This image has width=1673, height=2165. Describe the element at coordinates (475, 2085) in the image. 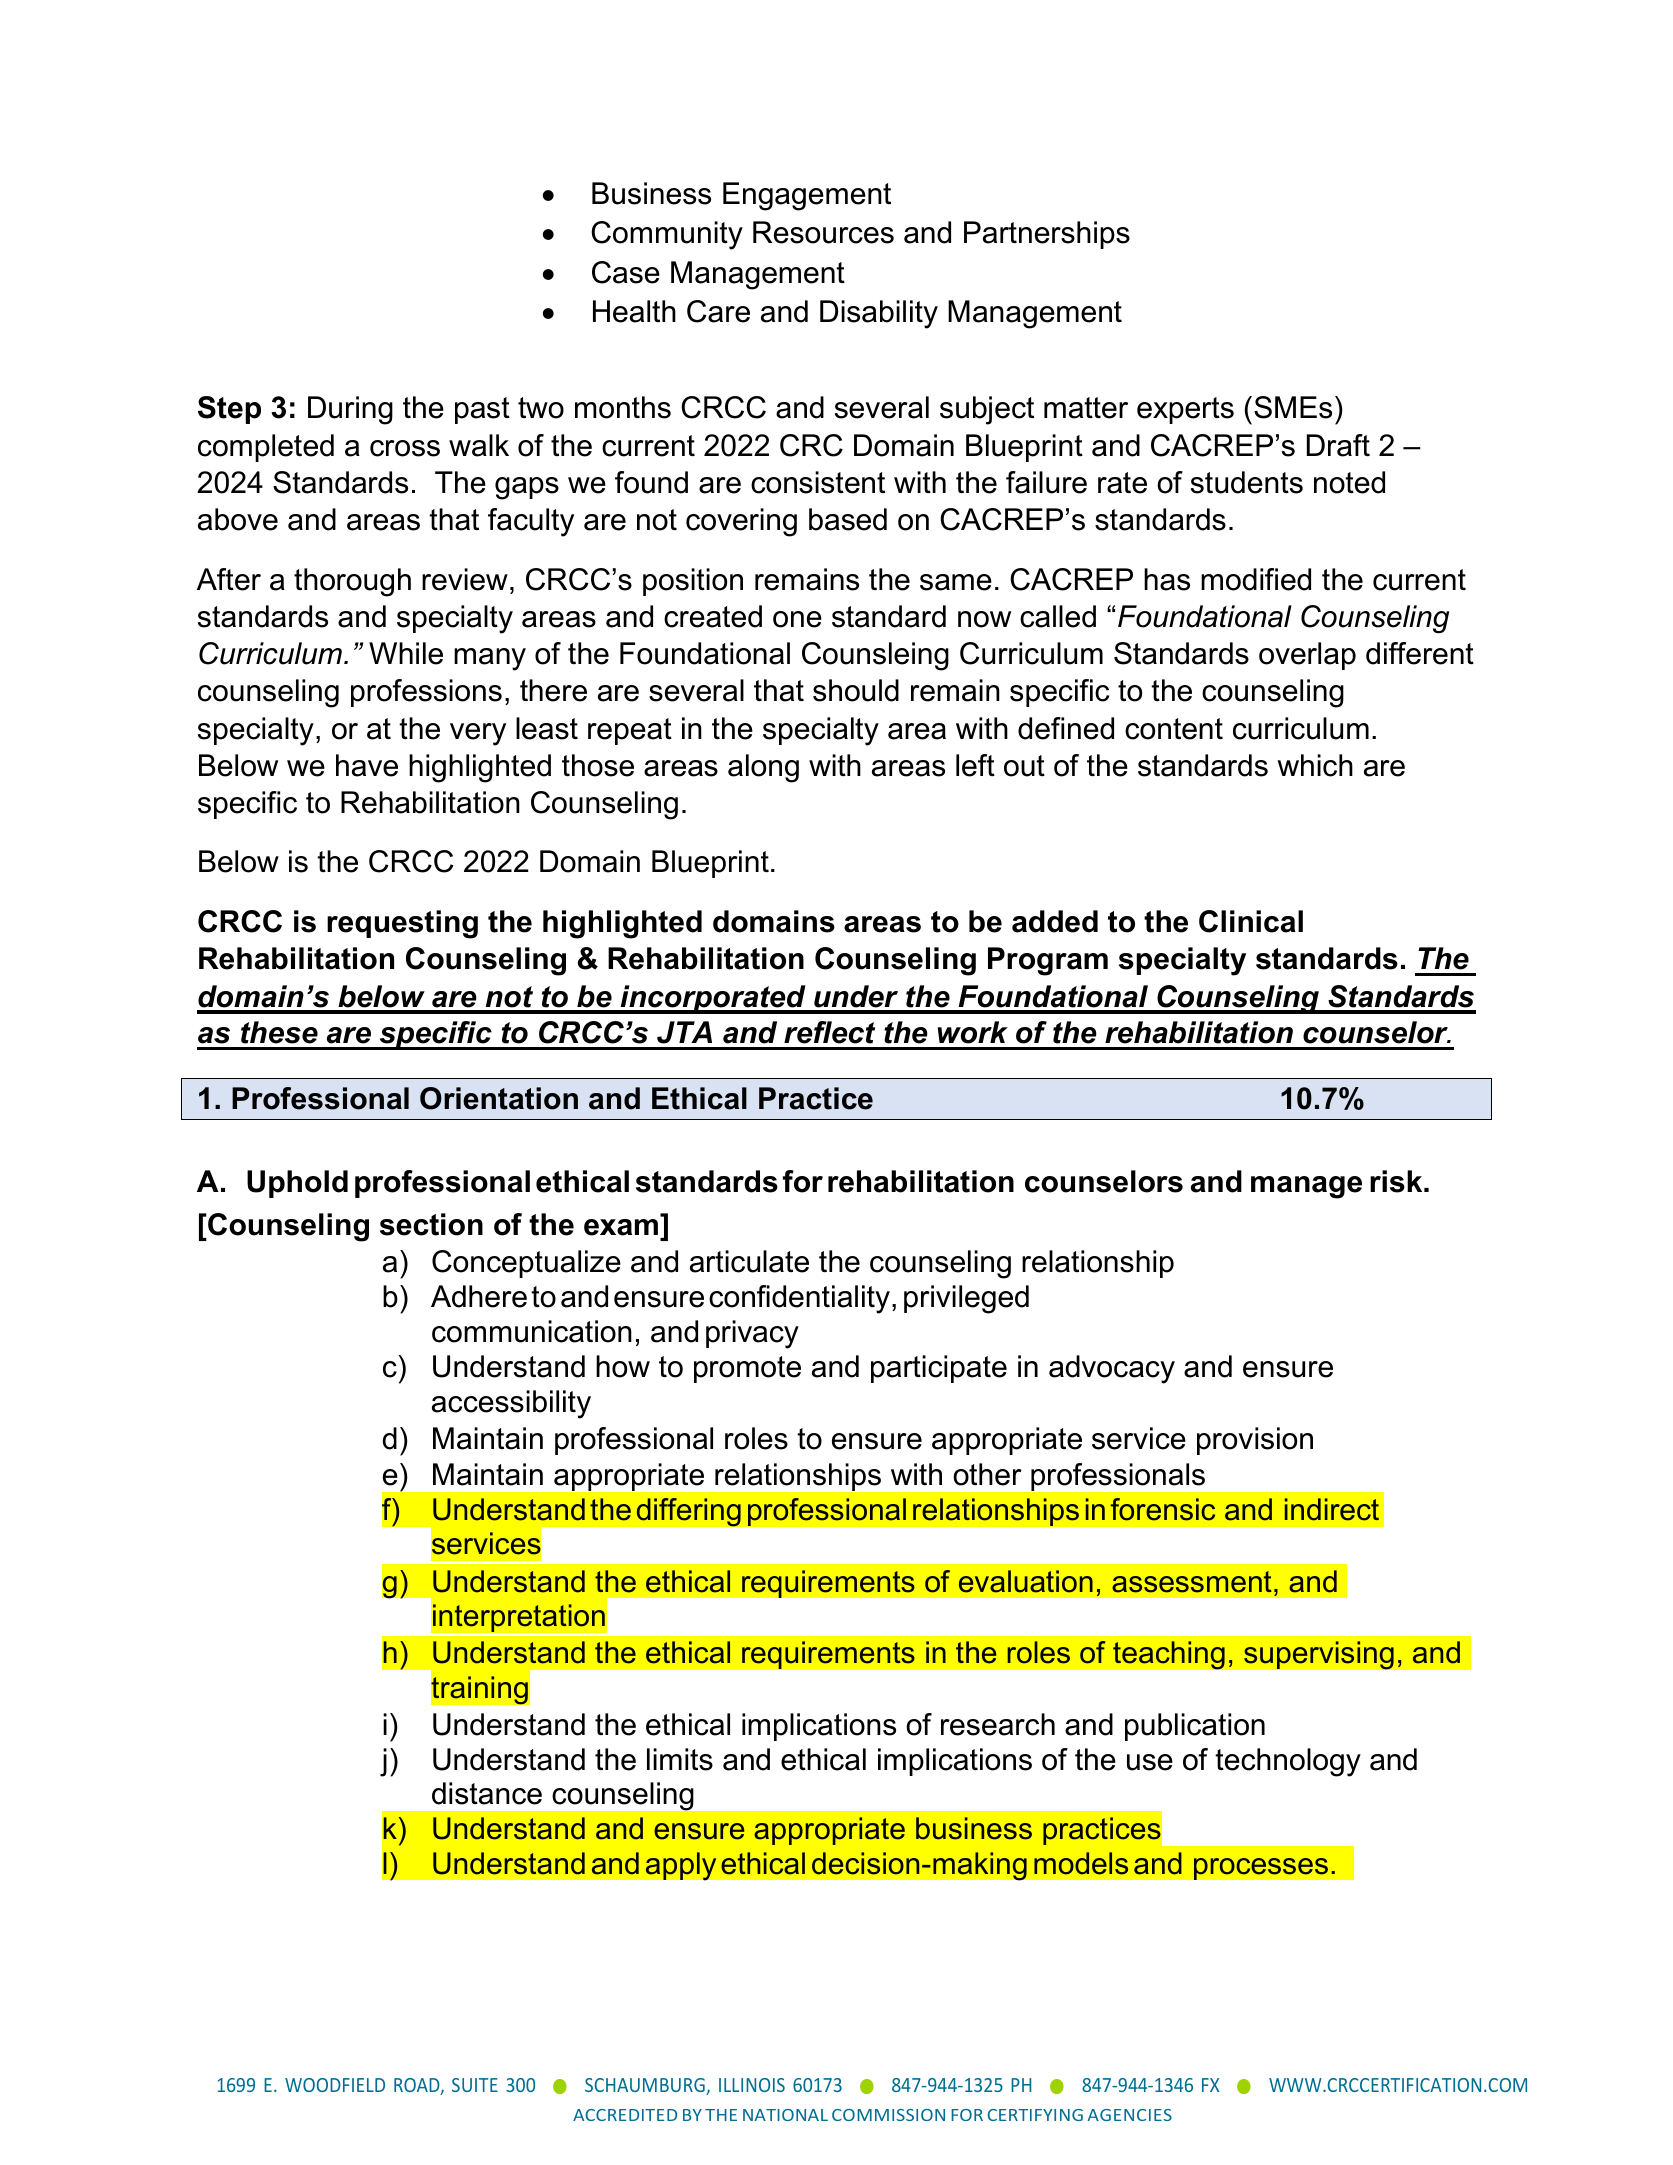

I see `SUITE` at that location.
